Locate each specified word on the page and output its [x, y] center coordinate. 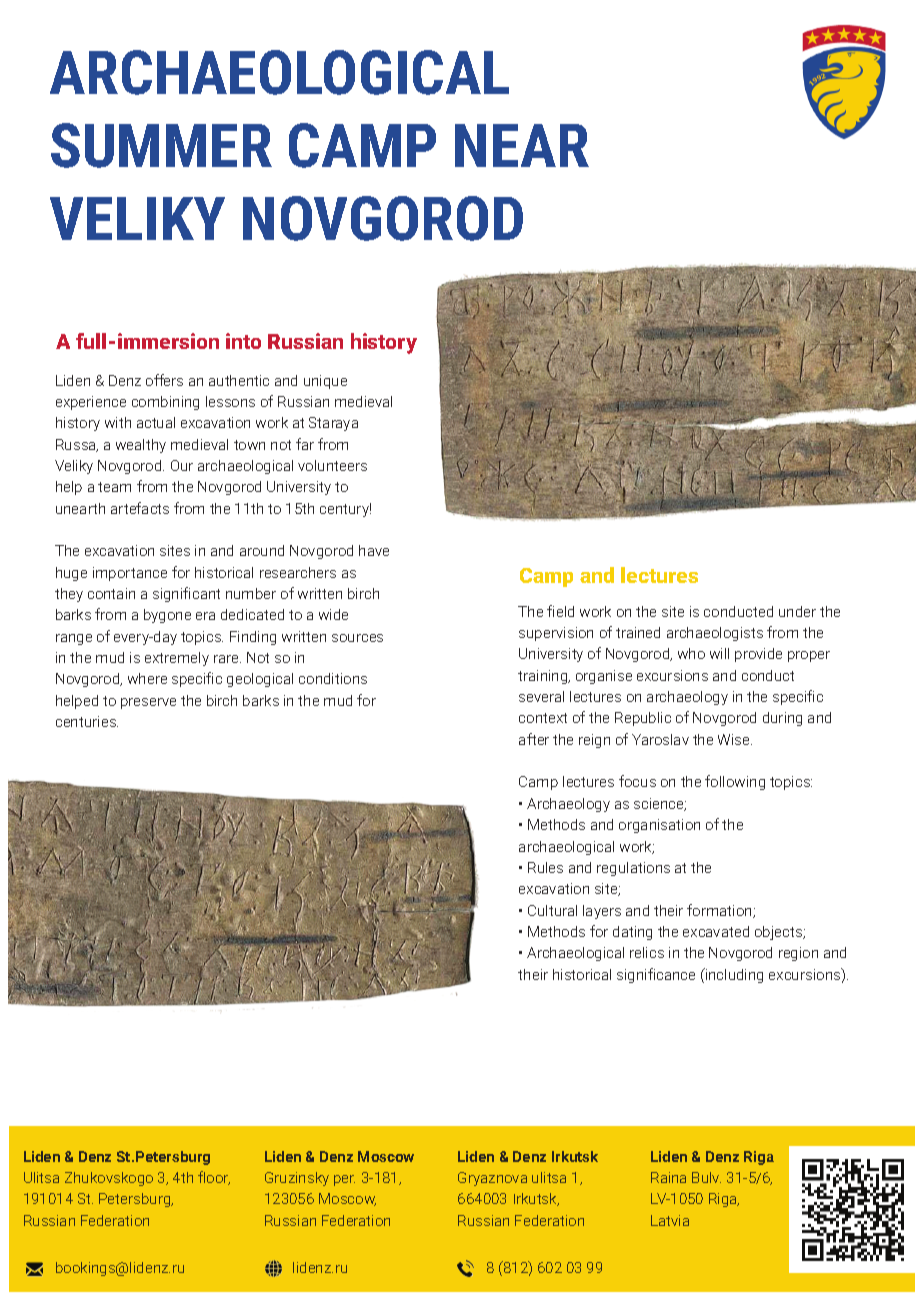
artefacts [140, 508]
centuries [87, 721]
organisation [659, 826]
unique [325, 382]
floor [214, 1178]
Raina [668, 1177]
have [374, 550]
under [797, 611]
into [243, 341]
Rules [545, 867]
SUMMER [161, 145]
